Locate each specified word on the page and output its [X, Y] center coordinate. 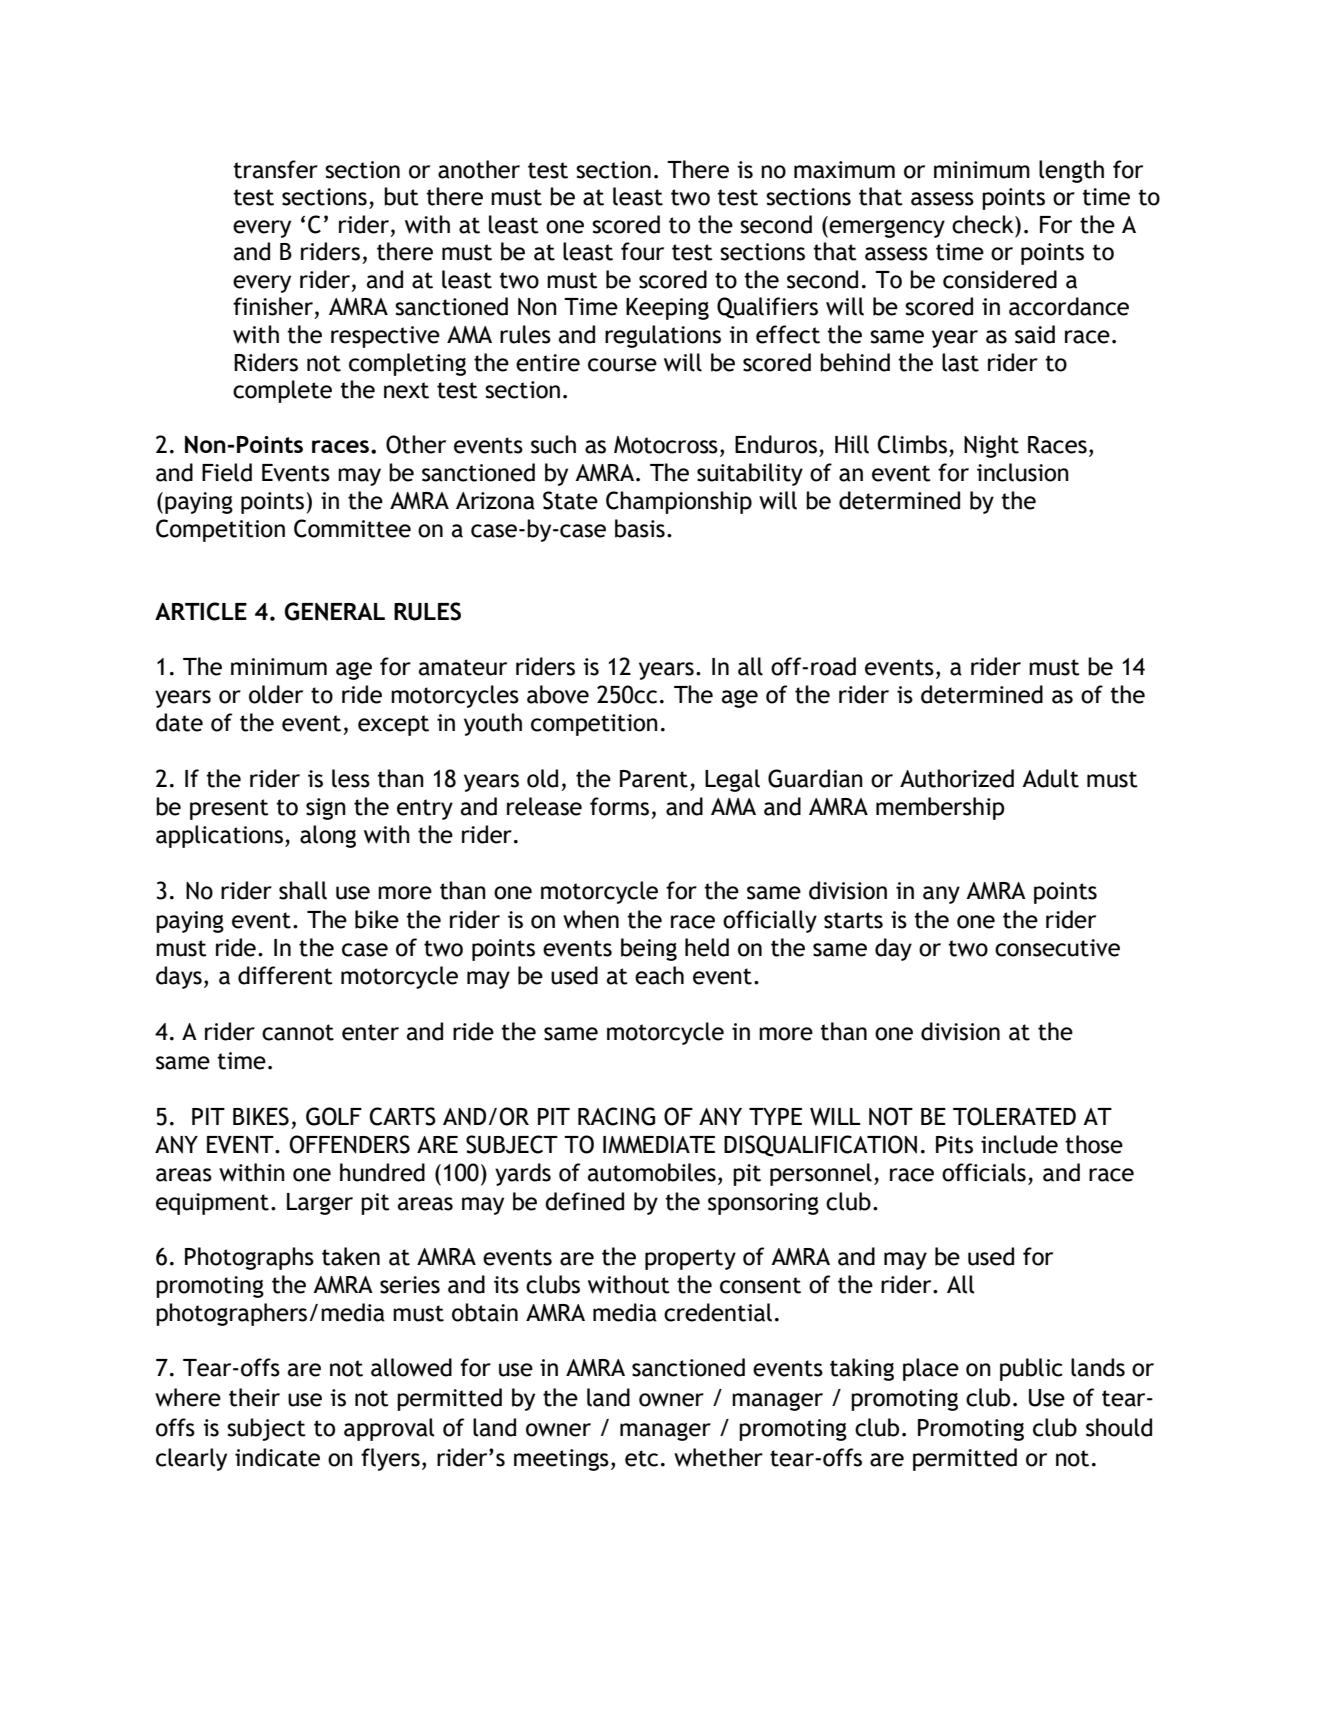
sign [326, 809]
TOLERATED [1014, 1116]
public [1031, 1369]
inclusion [1023, 472]
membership [940, 808]
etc [641, 1458]
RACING [616, 1116]
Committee [352, 528]
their [254, 1397]
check [984, 224]
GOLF [334, 1116]
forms [619, 806]
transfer [275, 169]
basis [640, 528]
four [642, 251]
